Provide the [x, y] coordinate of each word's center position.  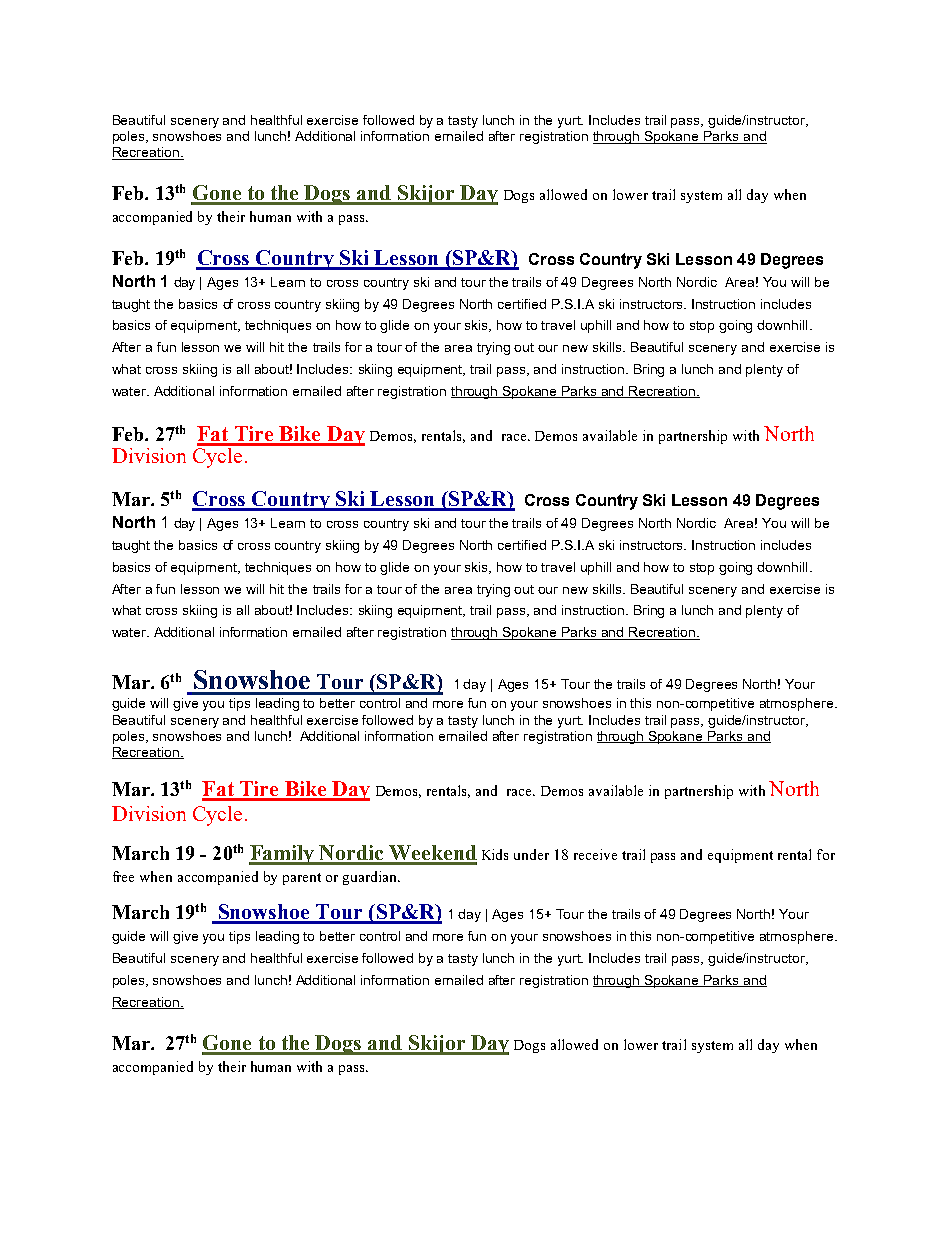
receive [595, 854]
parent [302, 879]
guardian [371, 878]
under [531, 854]
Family [283, 855]
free [123, 876]
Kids [495, 854]
